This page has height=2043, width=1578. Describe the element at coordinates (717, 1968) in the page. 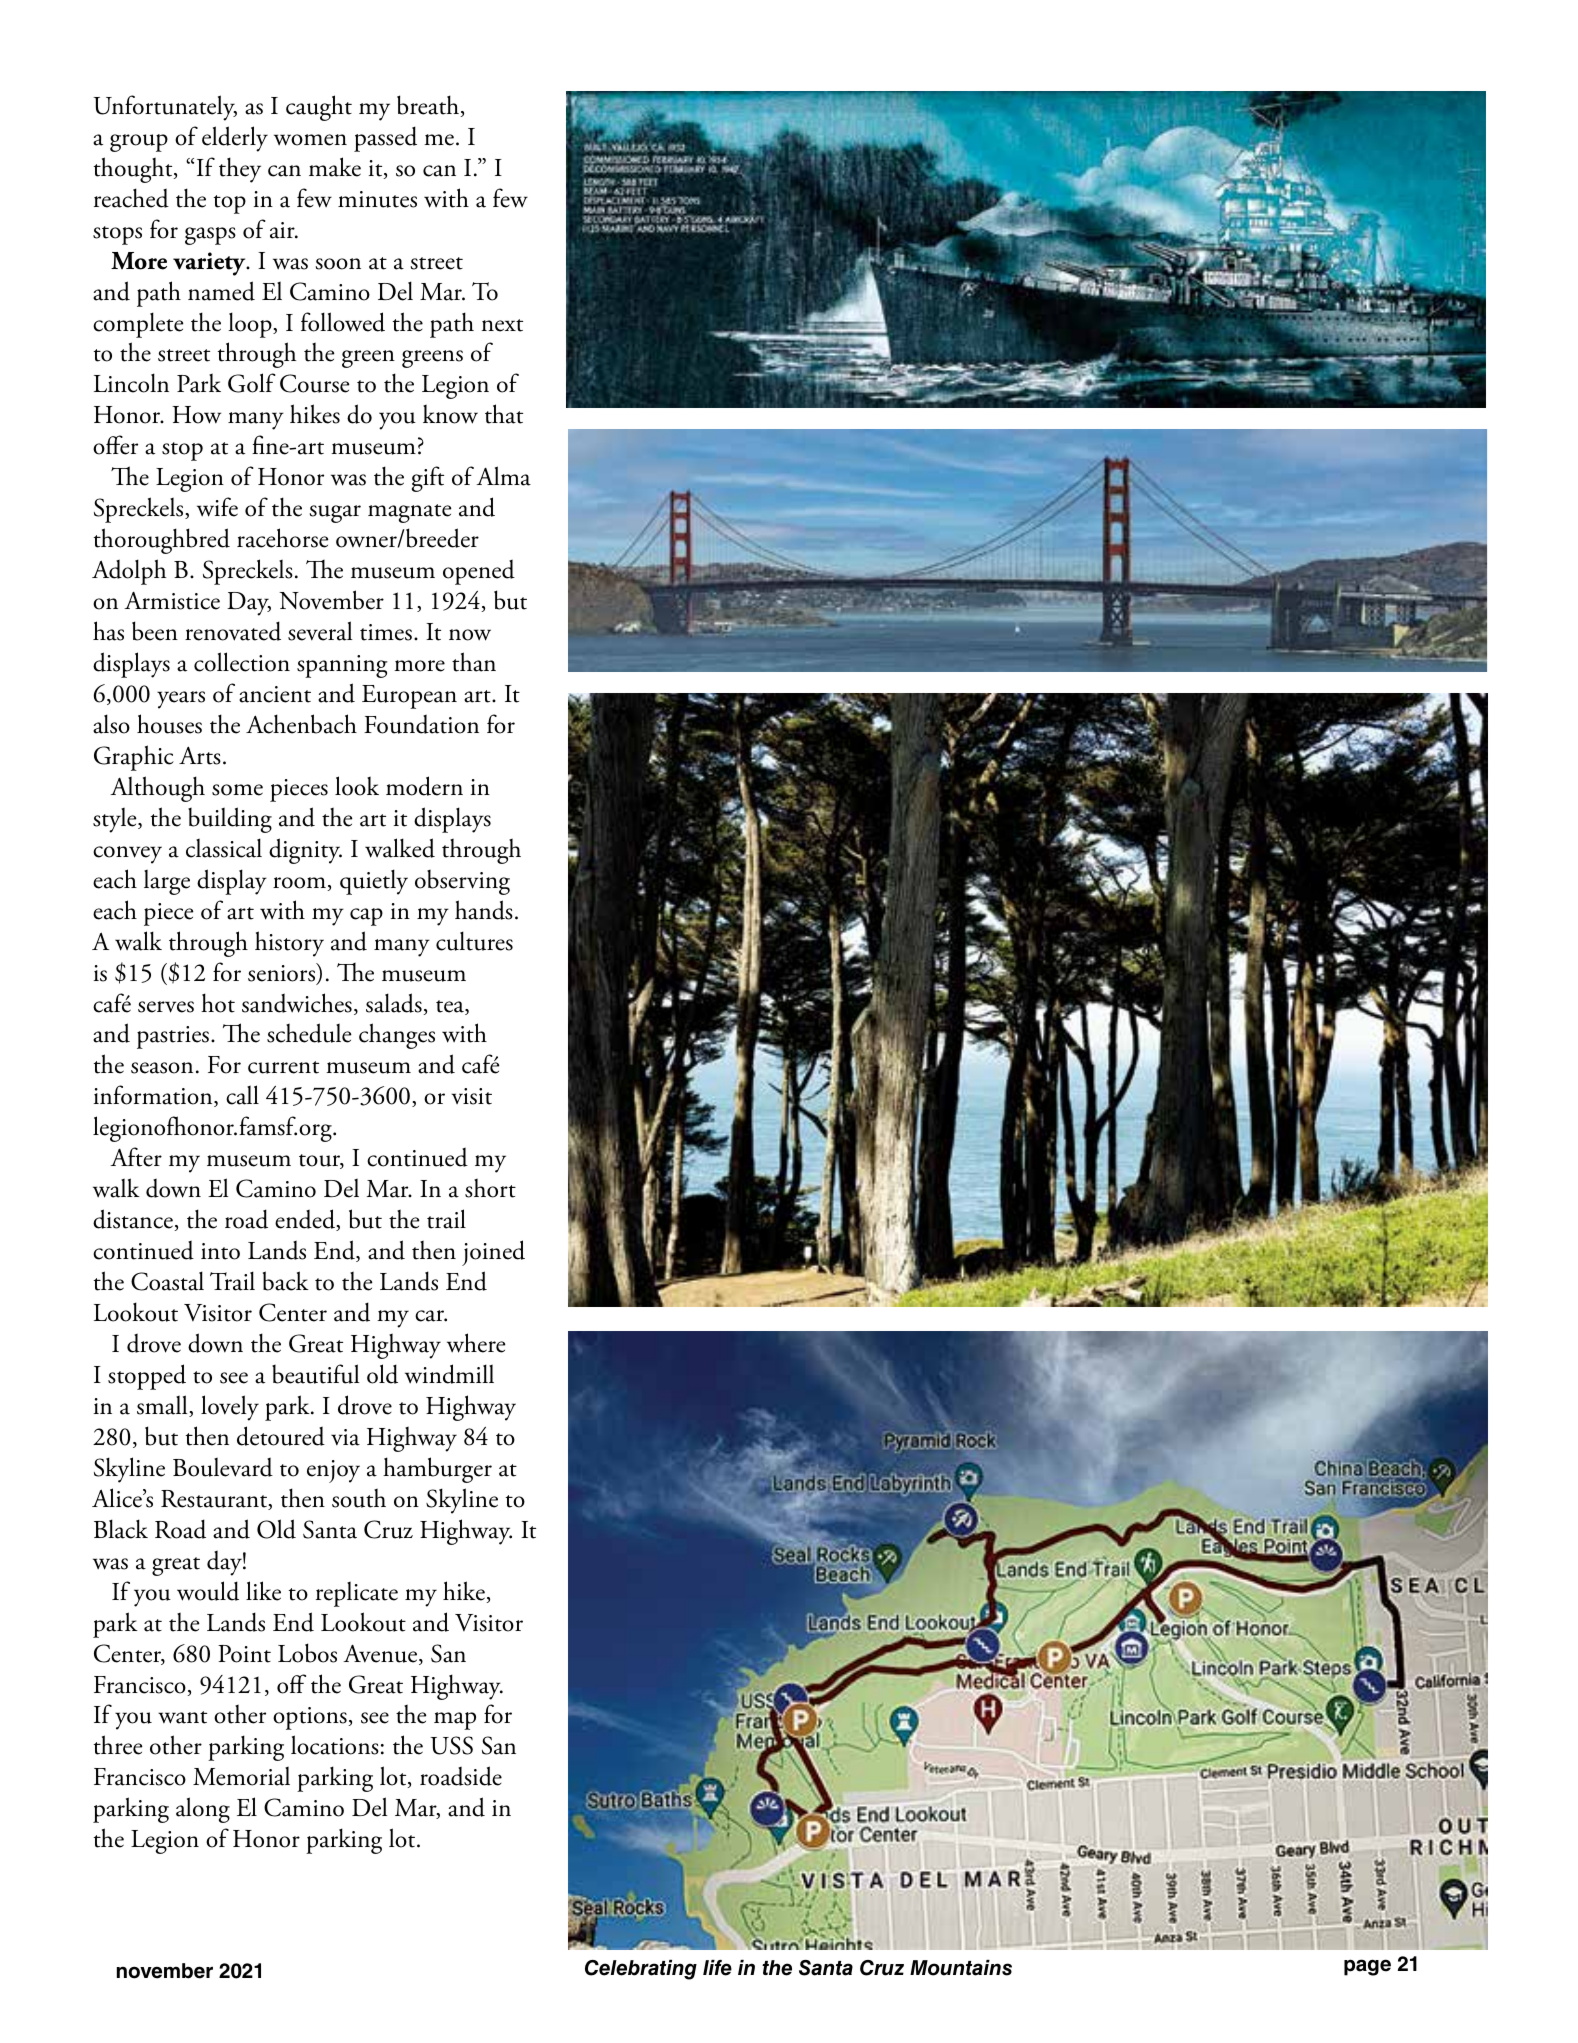

I see `life` at that location.
